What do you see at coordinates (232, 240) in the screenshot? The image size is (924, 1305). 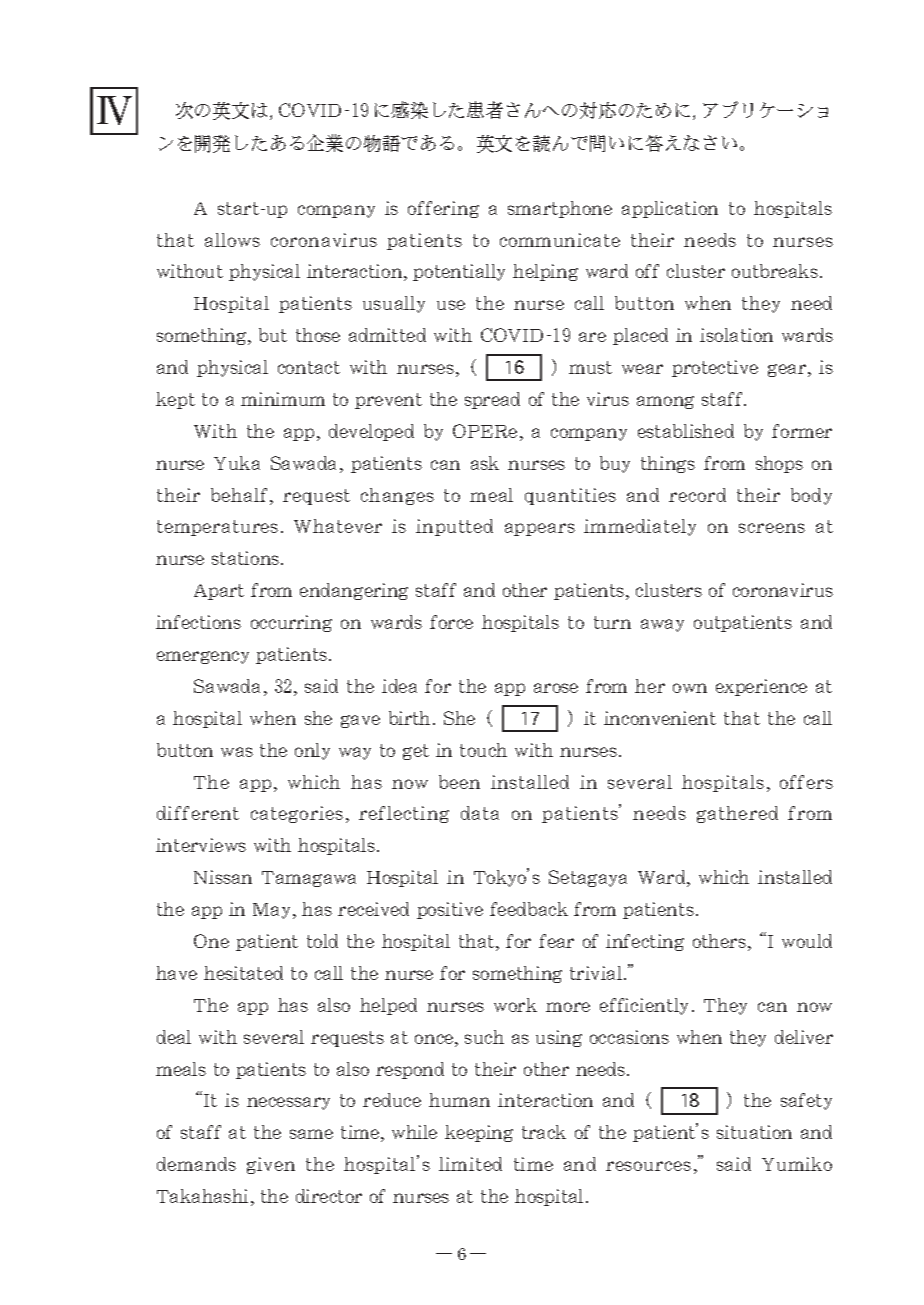 I see `allows` at bounding box center [232, 240].
